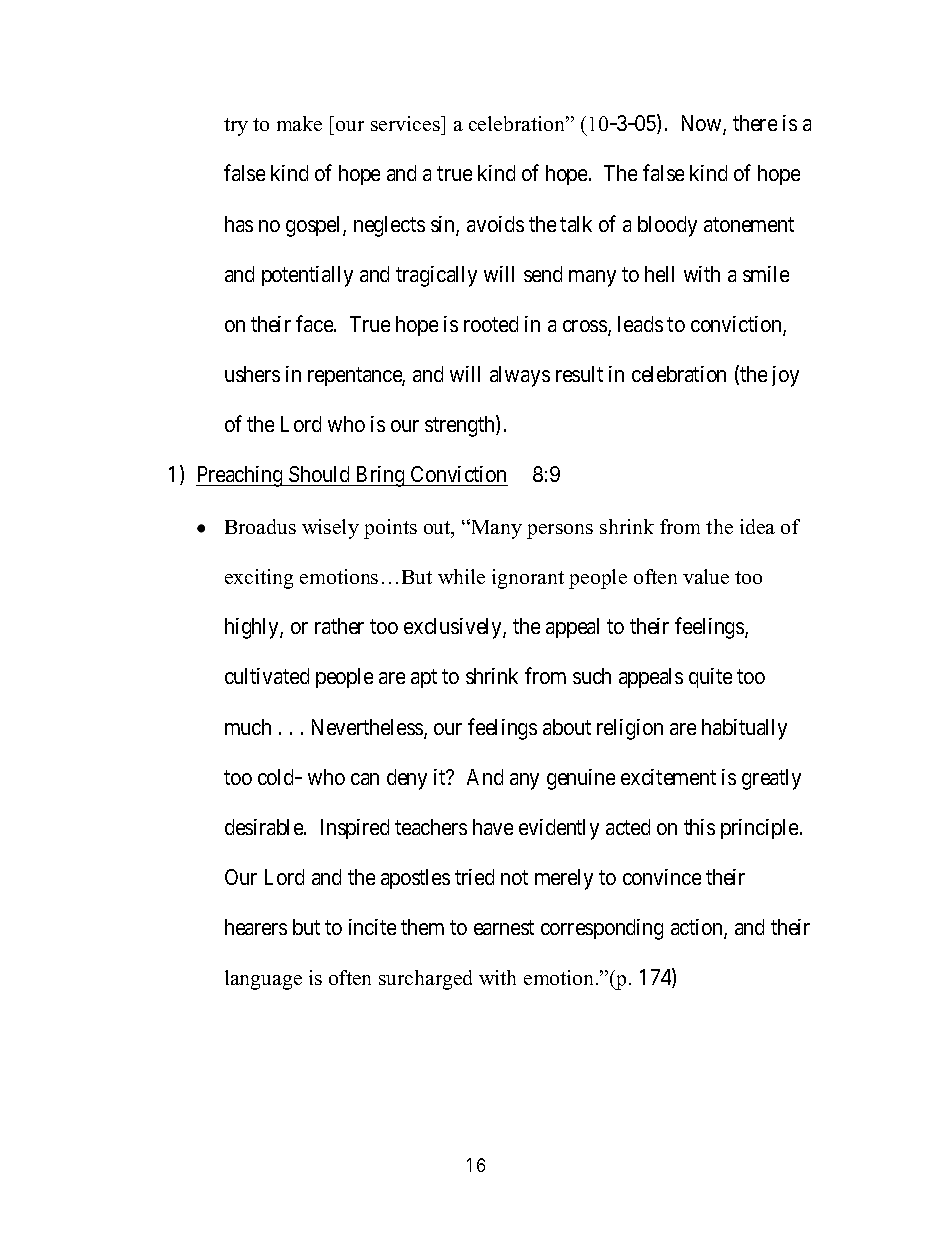 Image resolution: width=952 pixels, height=1233 pixels. I want to click on wisely, so click(330, 529).
